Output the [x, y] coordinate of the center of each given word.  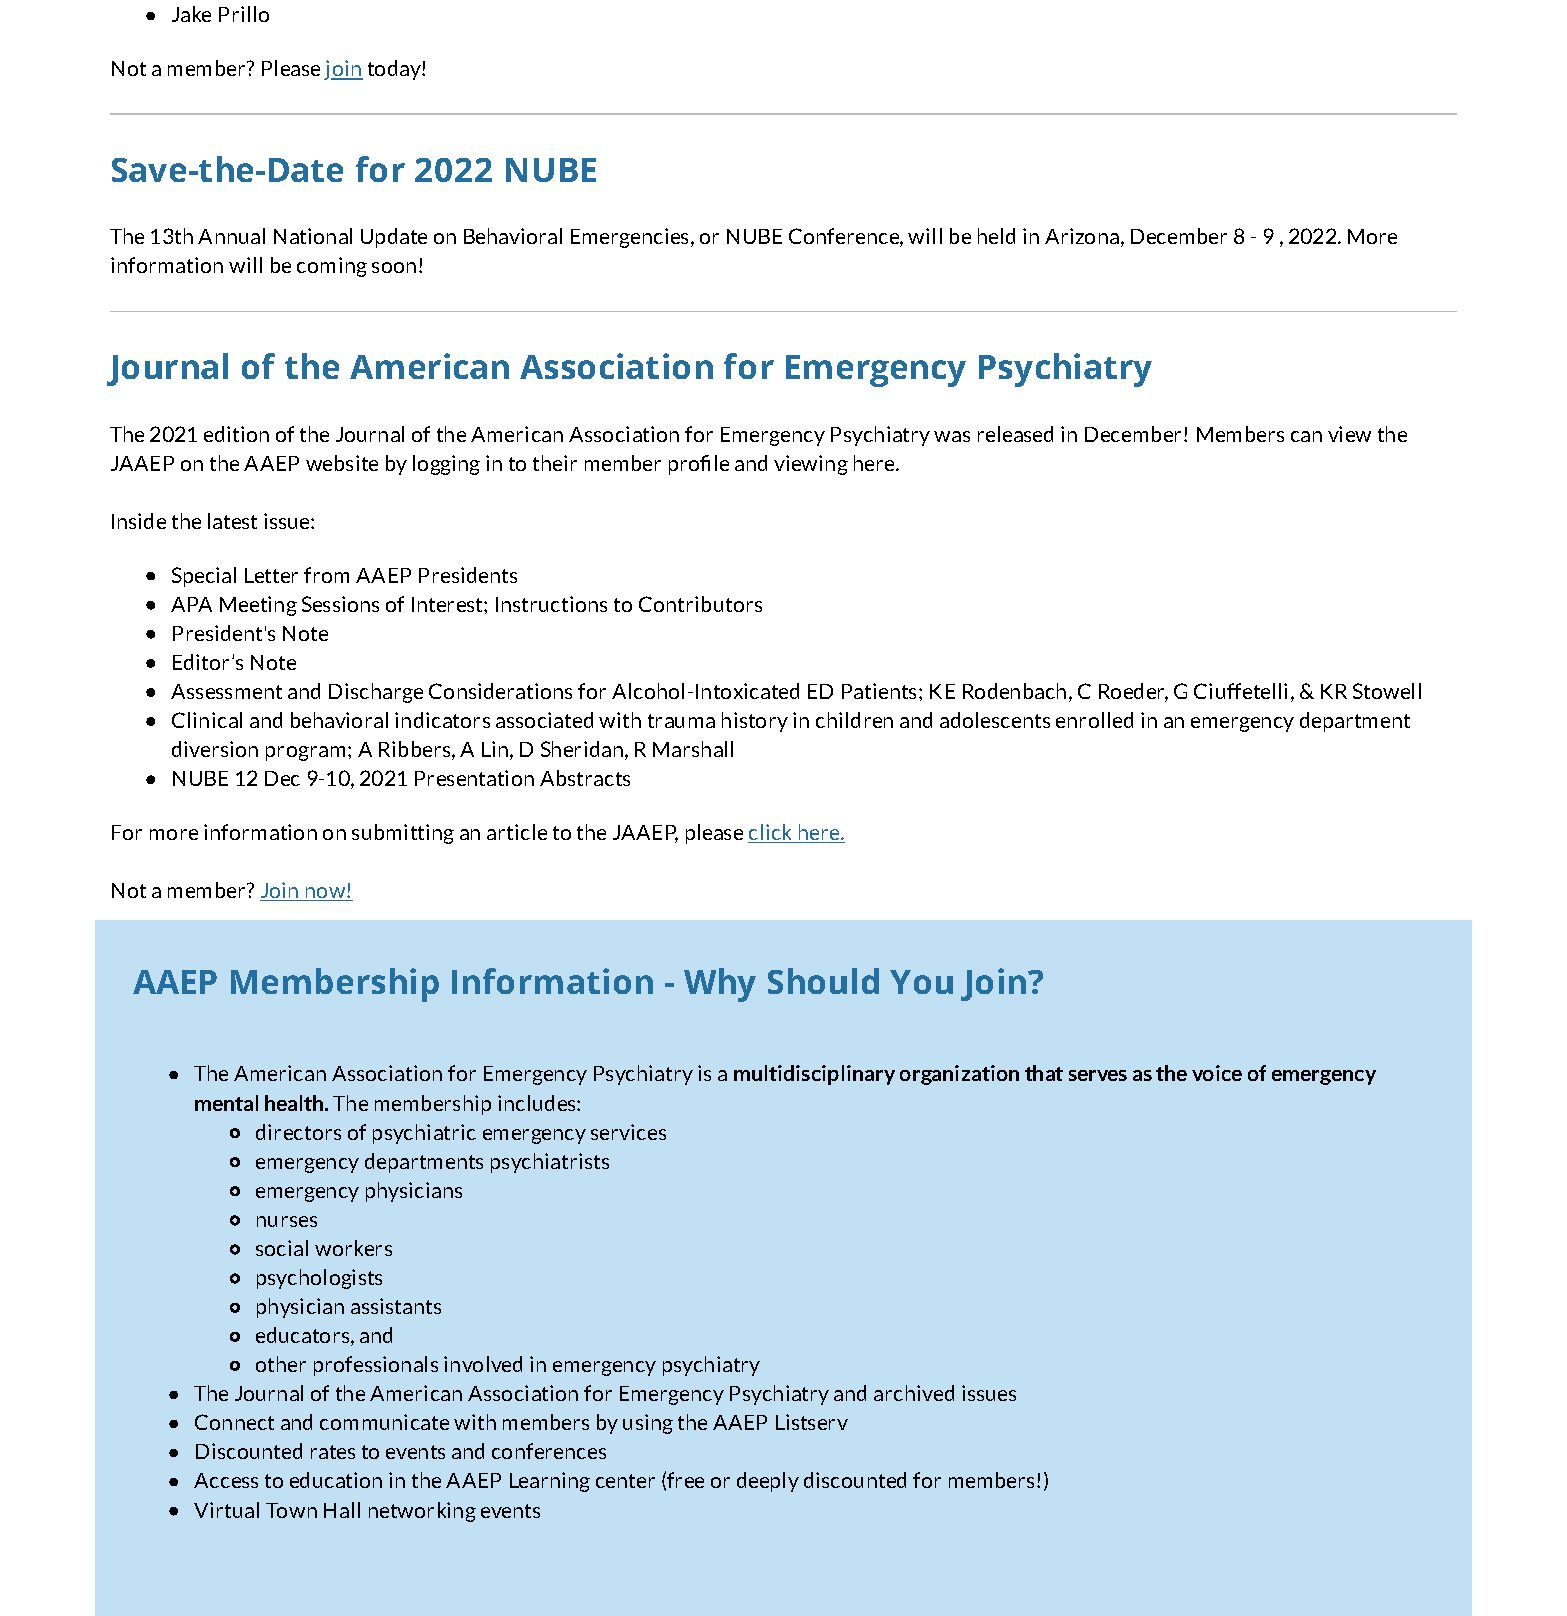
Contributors [700, 604]
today [395, 70]
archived [914, 1393]
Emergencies [631, 238]
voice [1217, 1073]
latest [232, 521]
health [295, 1103]
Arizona [1082, 236]
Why [720, 985]
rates [333, 1452]
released [1015, 434]
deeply [768, 1482]
